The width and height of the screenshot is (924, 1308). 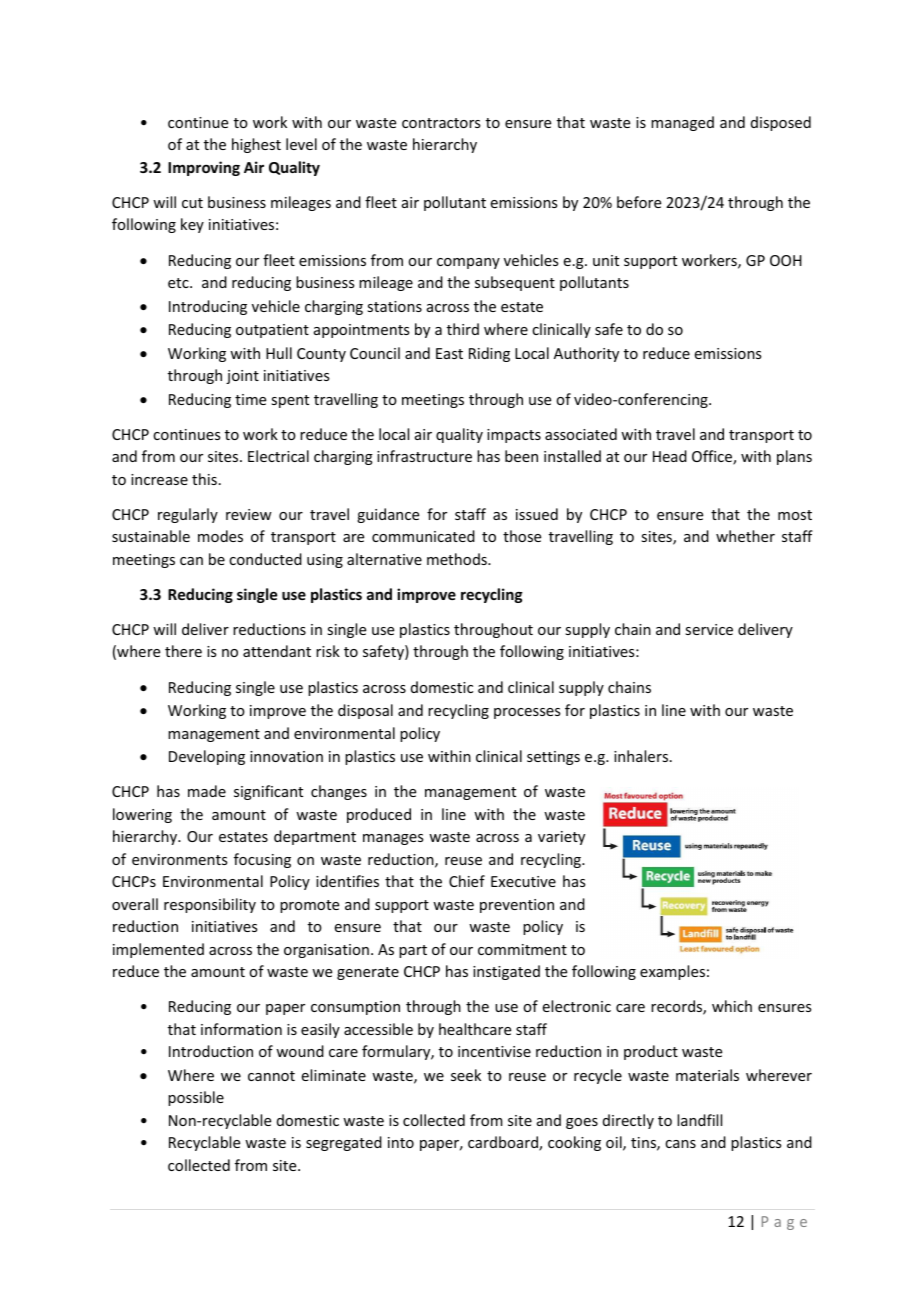 What do you see at coordinates (682, 123) in the screenshot?
I see `managed` at bounding box center [682, 123].
